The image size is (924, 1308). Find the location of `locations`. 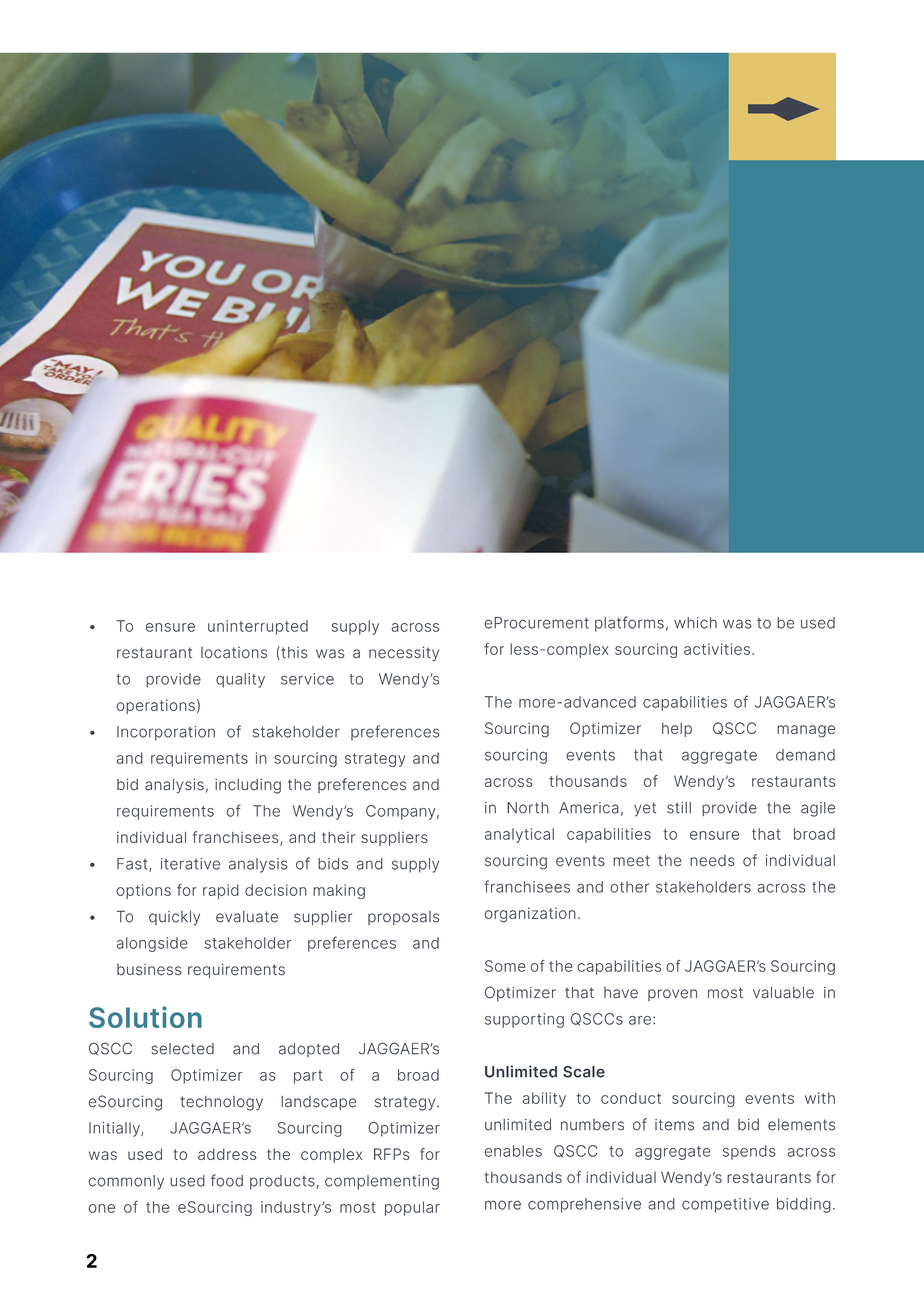

locations is located at coordinates (234, 653).
